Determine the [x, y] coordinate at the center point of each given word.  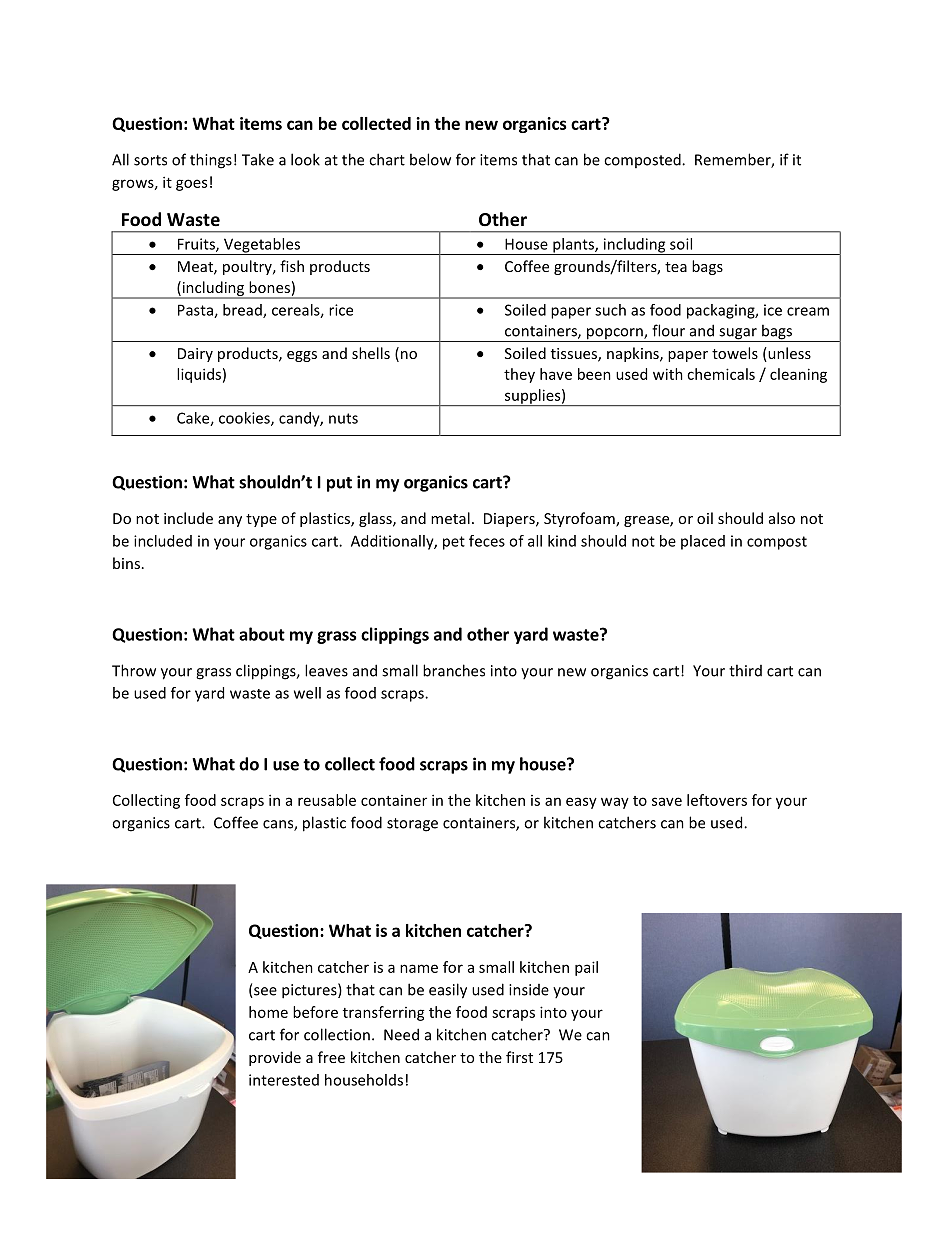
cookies [245, 419]
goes [191, 185]
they [519, 375]
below [430, 159]
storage [412, 825]
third [745, 670]
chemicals [721, 374]
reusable [327, 800]
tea [676, 267]
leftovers [717, 800]
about [262, 634]
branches [454, 670]
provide [275, 1058]
